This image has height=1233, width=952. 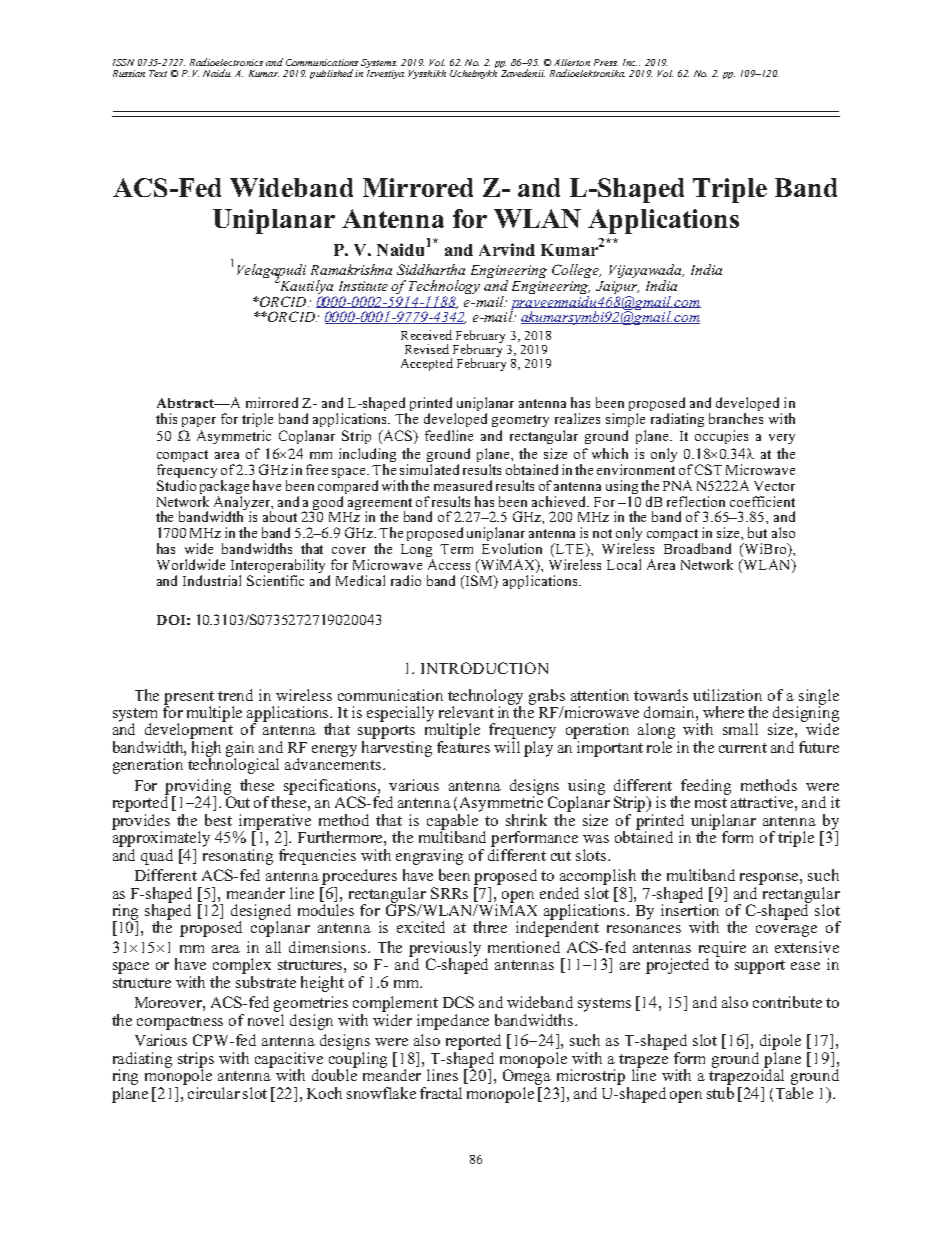 I want to click on Jaipur, so click(x=617, y=287).
